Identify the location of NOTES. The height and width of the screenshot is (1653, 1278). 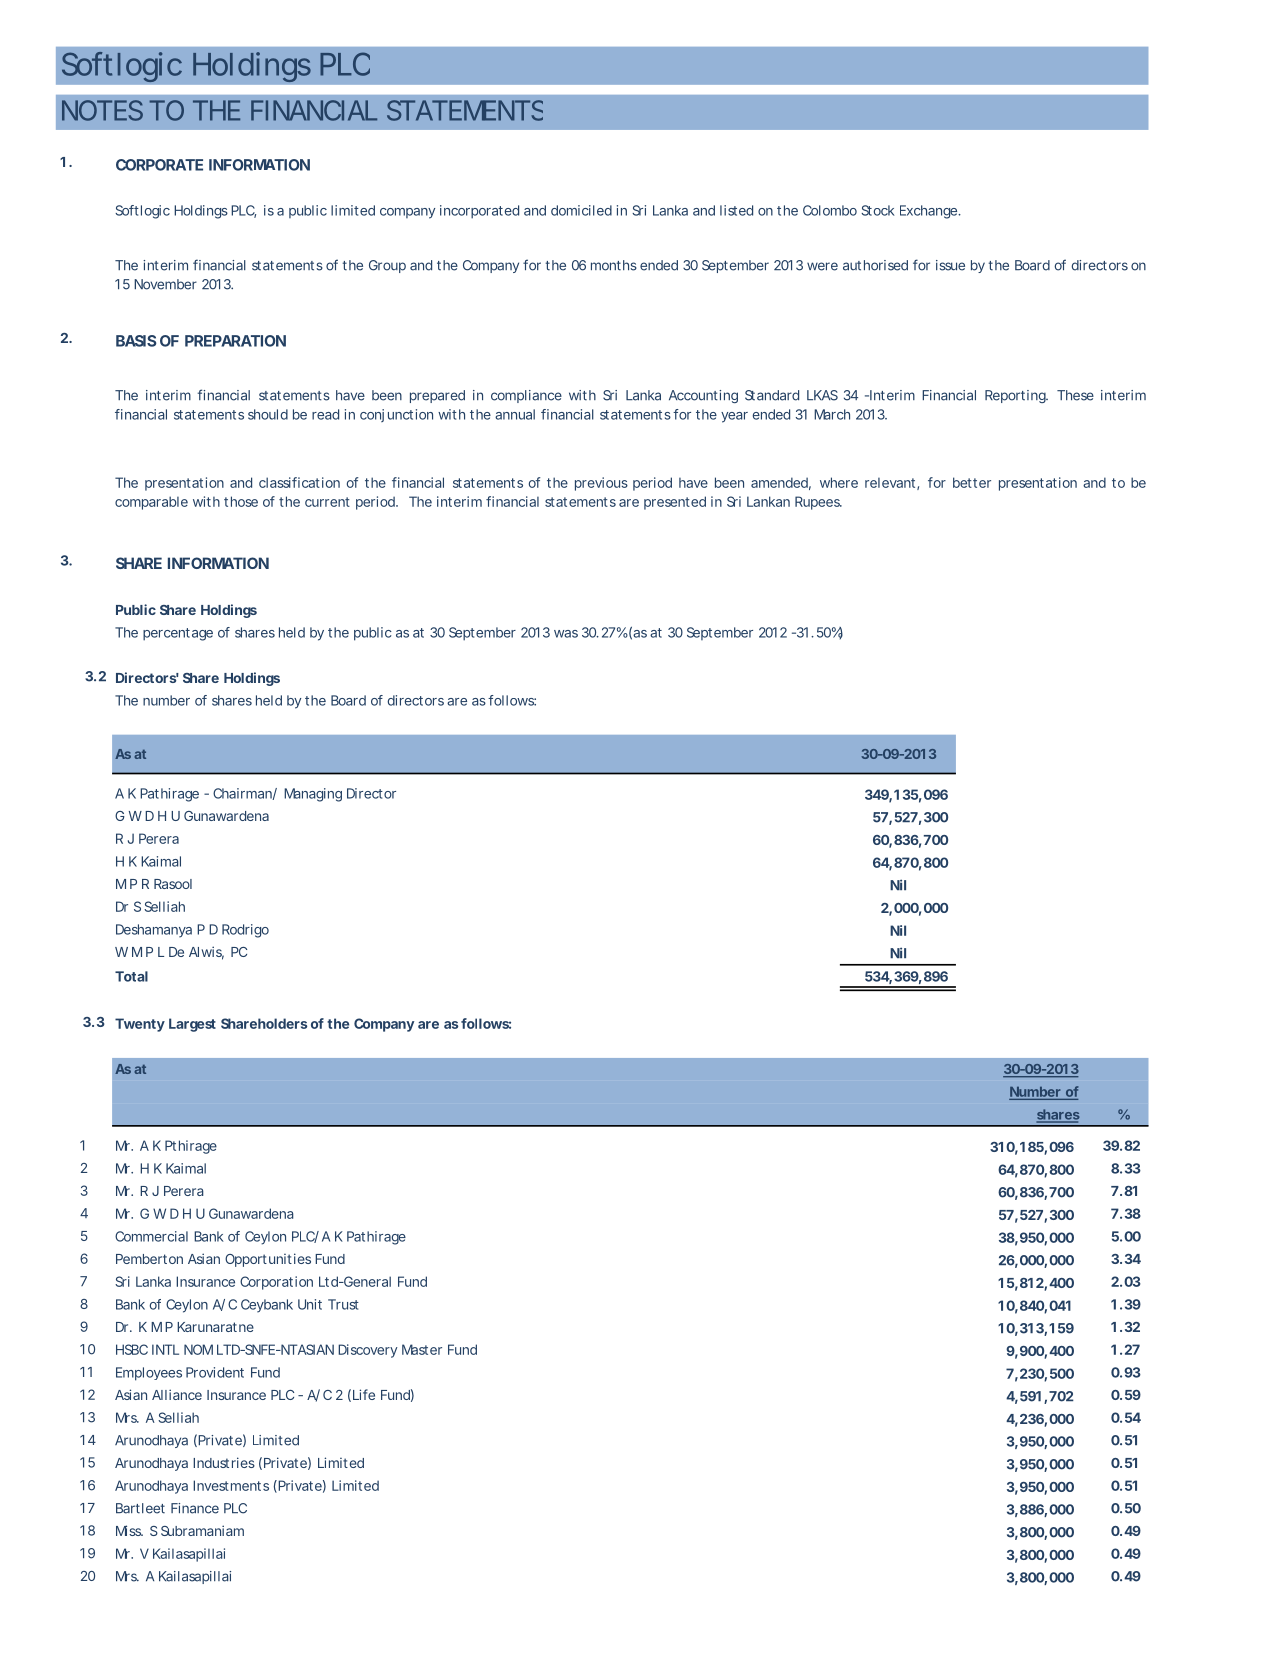
(102, 110).
